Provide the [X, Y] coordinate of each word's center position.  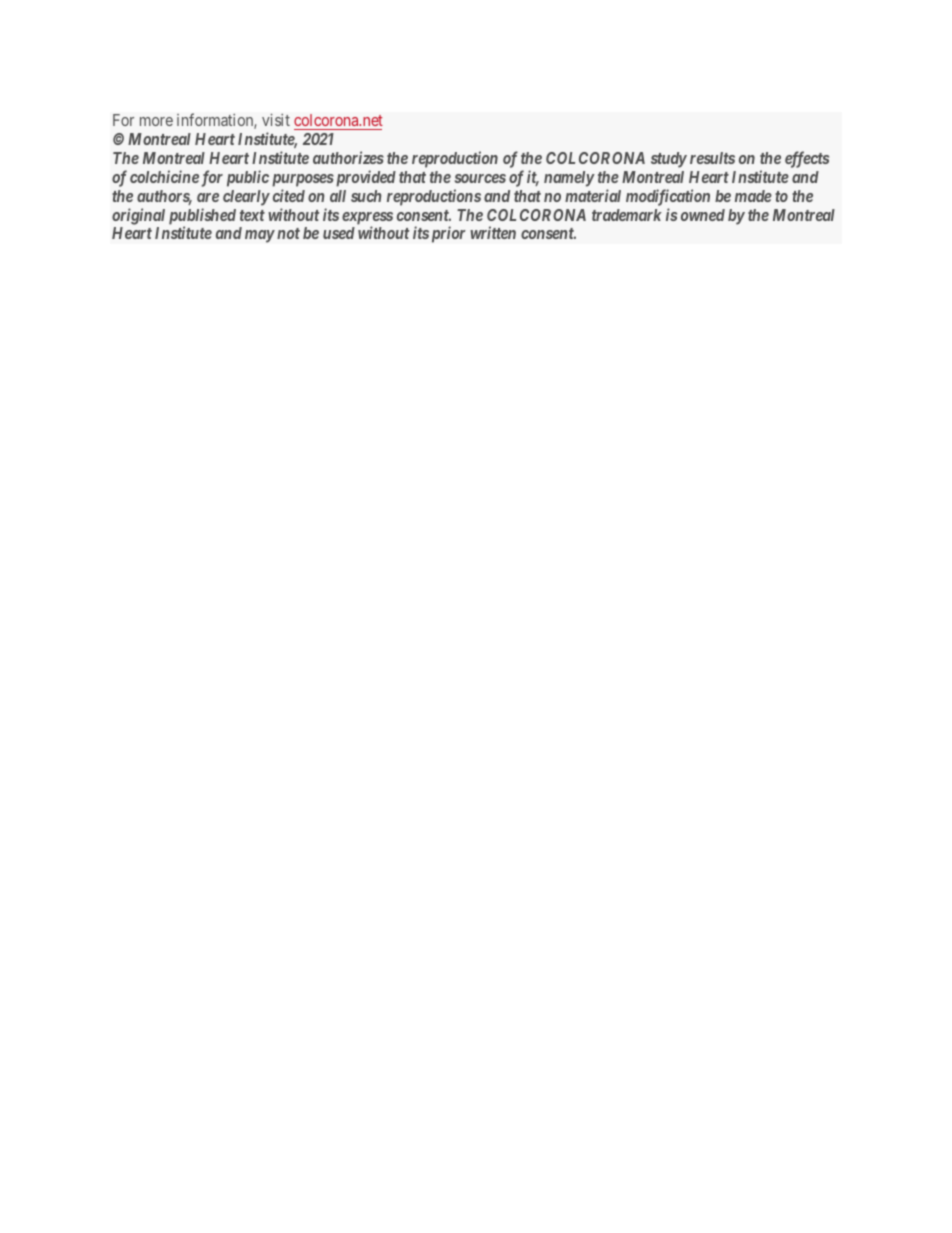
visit [276, 120]
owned [703, 215]
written [493, 232]
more [156, 121]
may [260, 236]
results [712, 158]
